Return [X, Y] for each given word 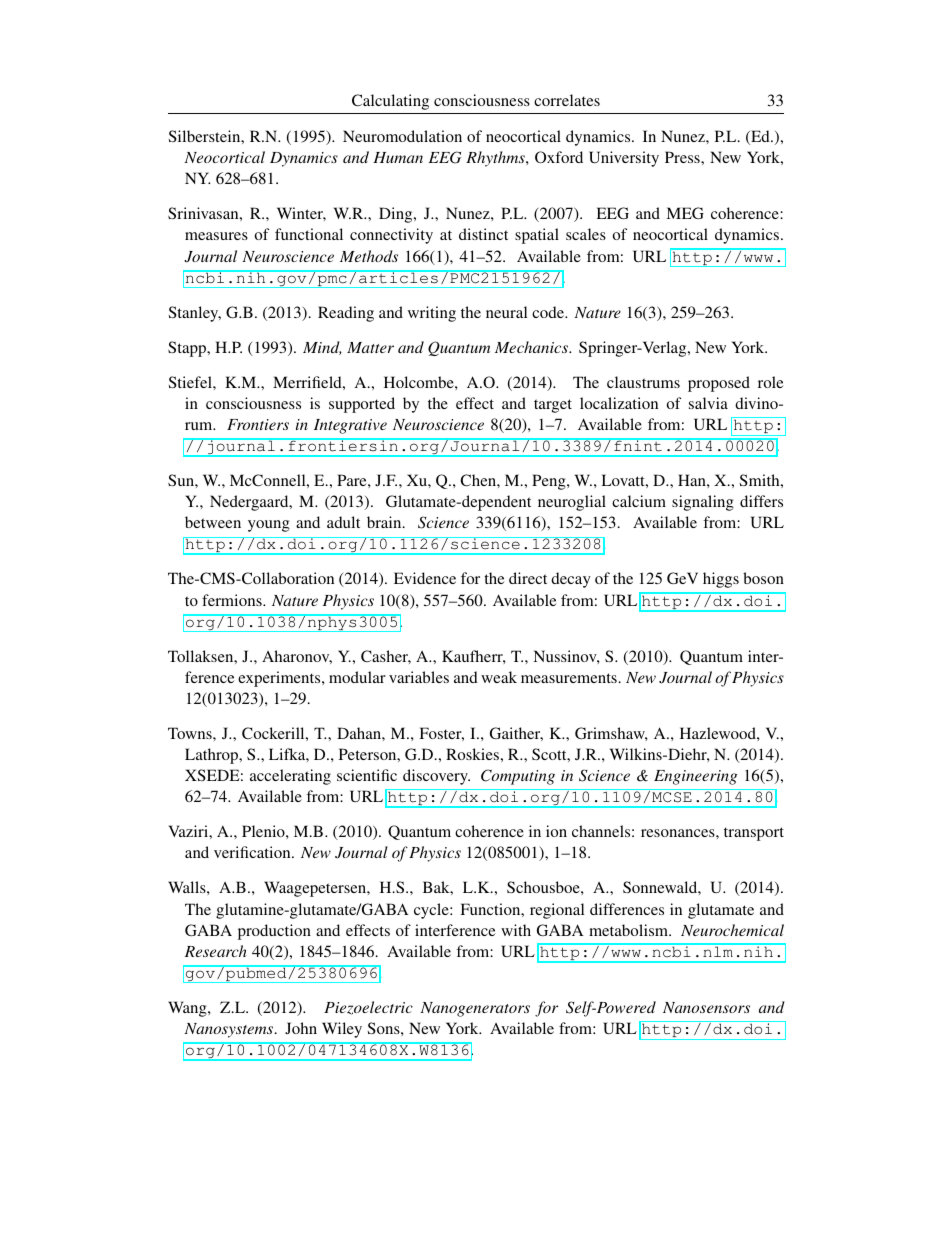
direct [528, 578]
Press [683, 157]
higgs [721, 580]
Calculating [390, 102]
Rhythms [496, 159]
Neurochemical [732, 930]
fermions [233, 600]
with [516, 930]
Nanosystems [230, 1030]
